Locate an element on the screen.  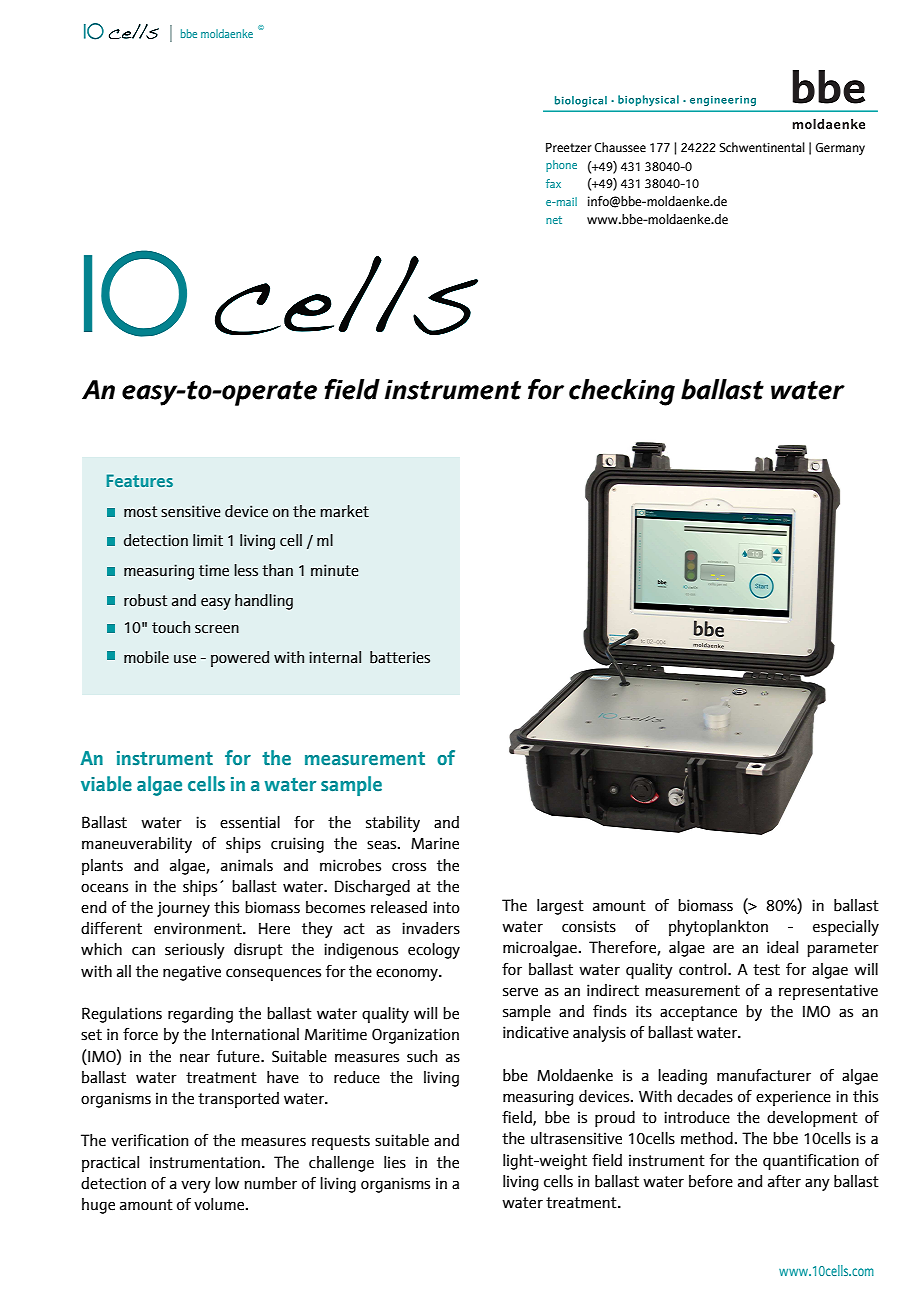
fax is located at coordinates (553, 183).
